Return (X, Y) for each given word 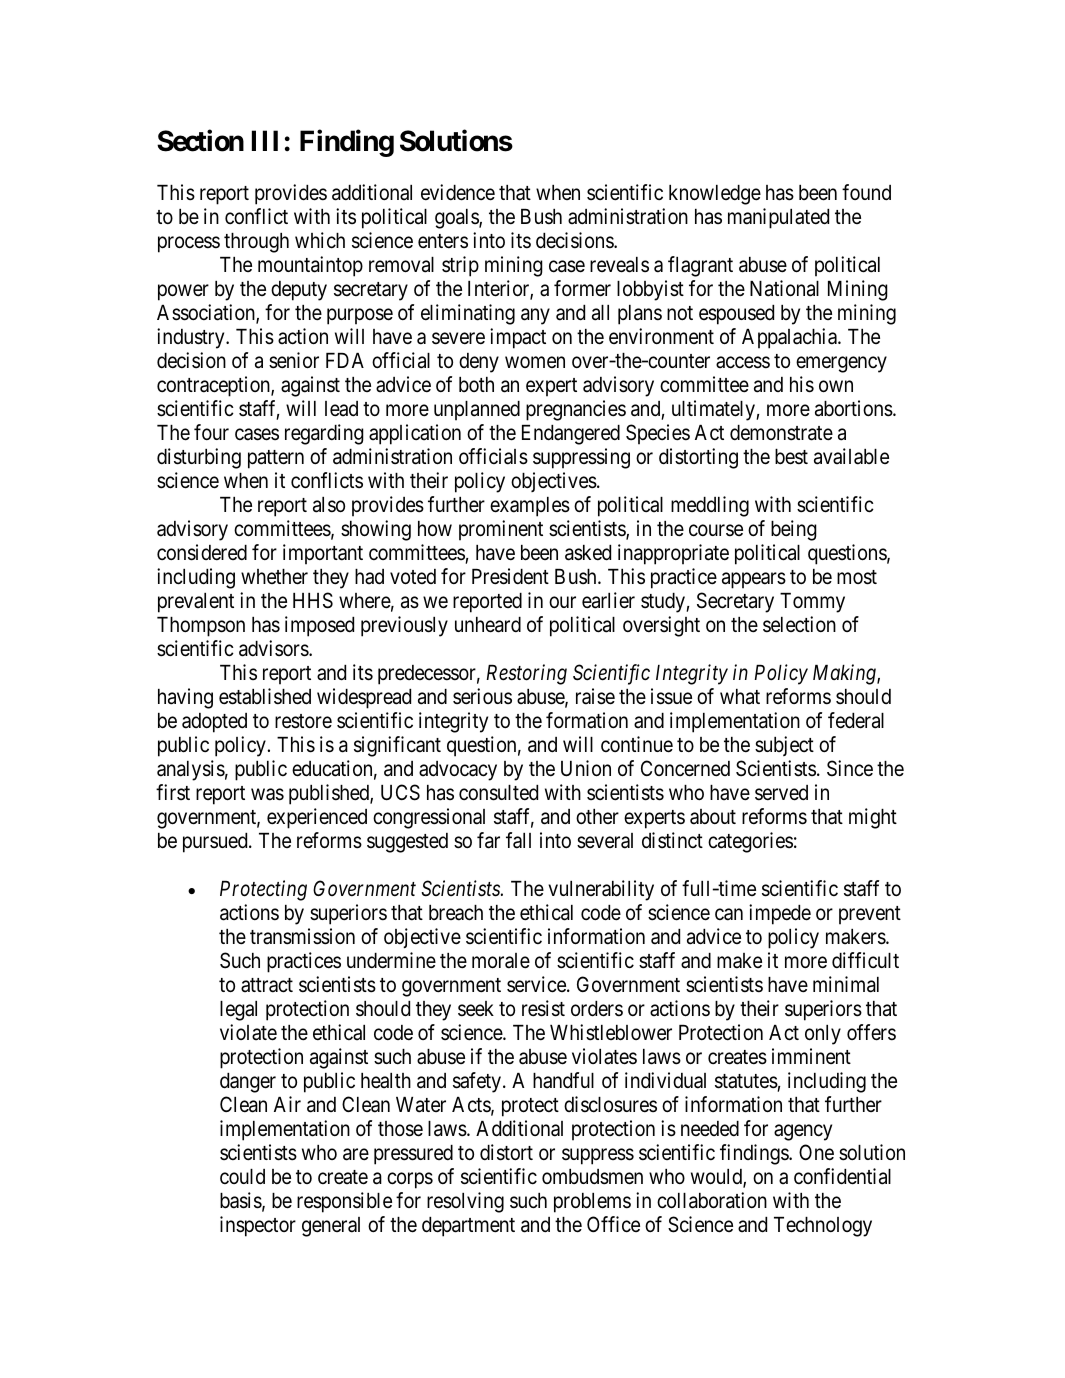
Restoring (526, 675)
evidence (458, 192)
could (242, 1176)
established (265, 696)
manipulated (778, 218)
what (740, 697)
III (265, 140)
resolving (465, 1202)
